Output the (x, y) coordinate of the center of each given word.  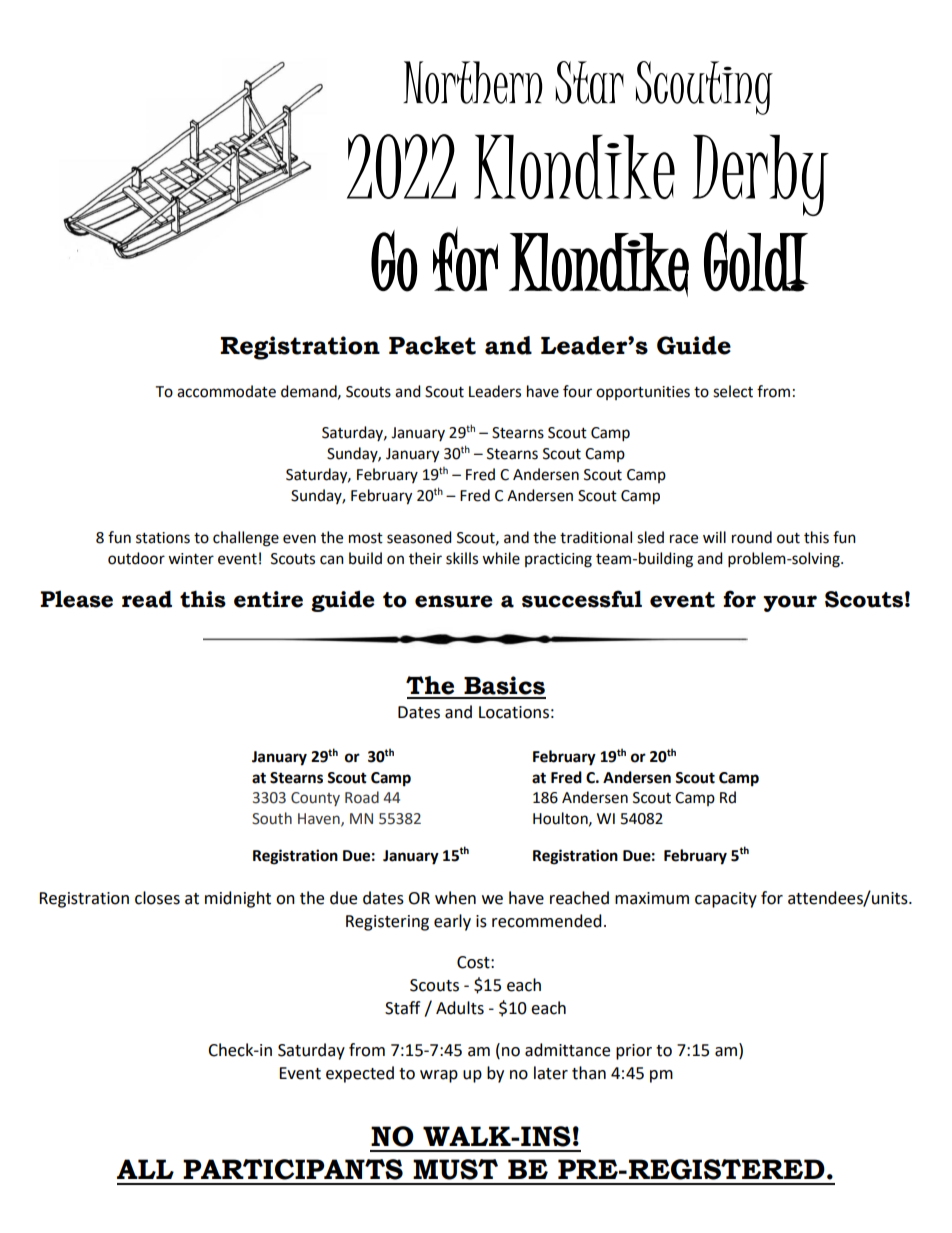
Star (590, 82)
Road (362, 797)
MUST (455, 1169)
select (733, 391)
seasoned (419, 537)
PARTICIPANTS (293, 1169)
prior (634, 1052)
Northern (473, 82)
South (272, 818)
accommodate (226, 391)
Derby (760, 175)
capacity (726, 900)
